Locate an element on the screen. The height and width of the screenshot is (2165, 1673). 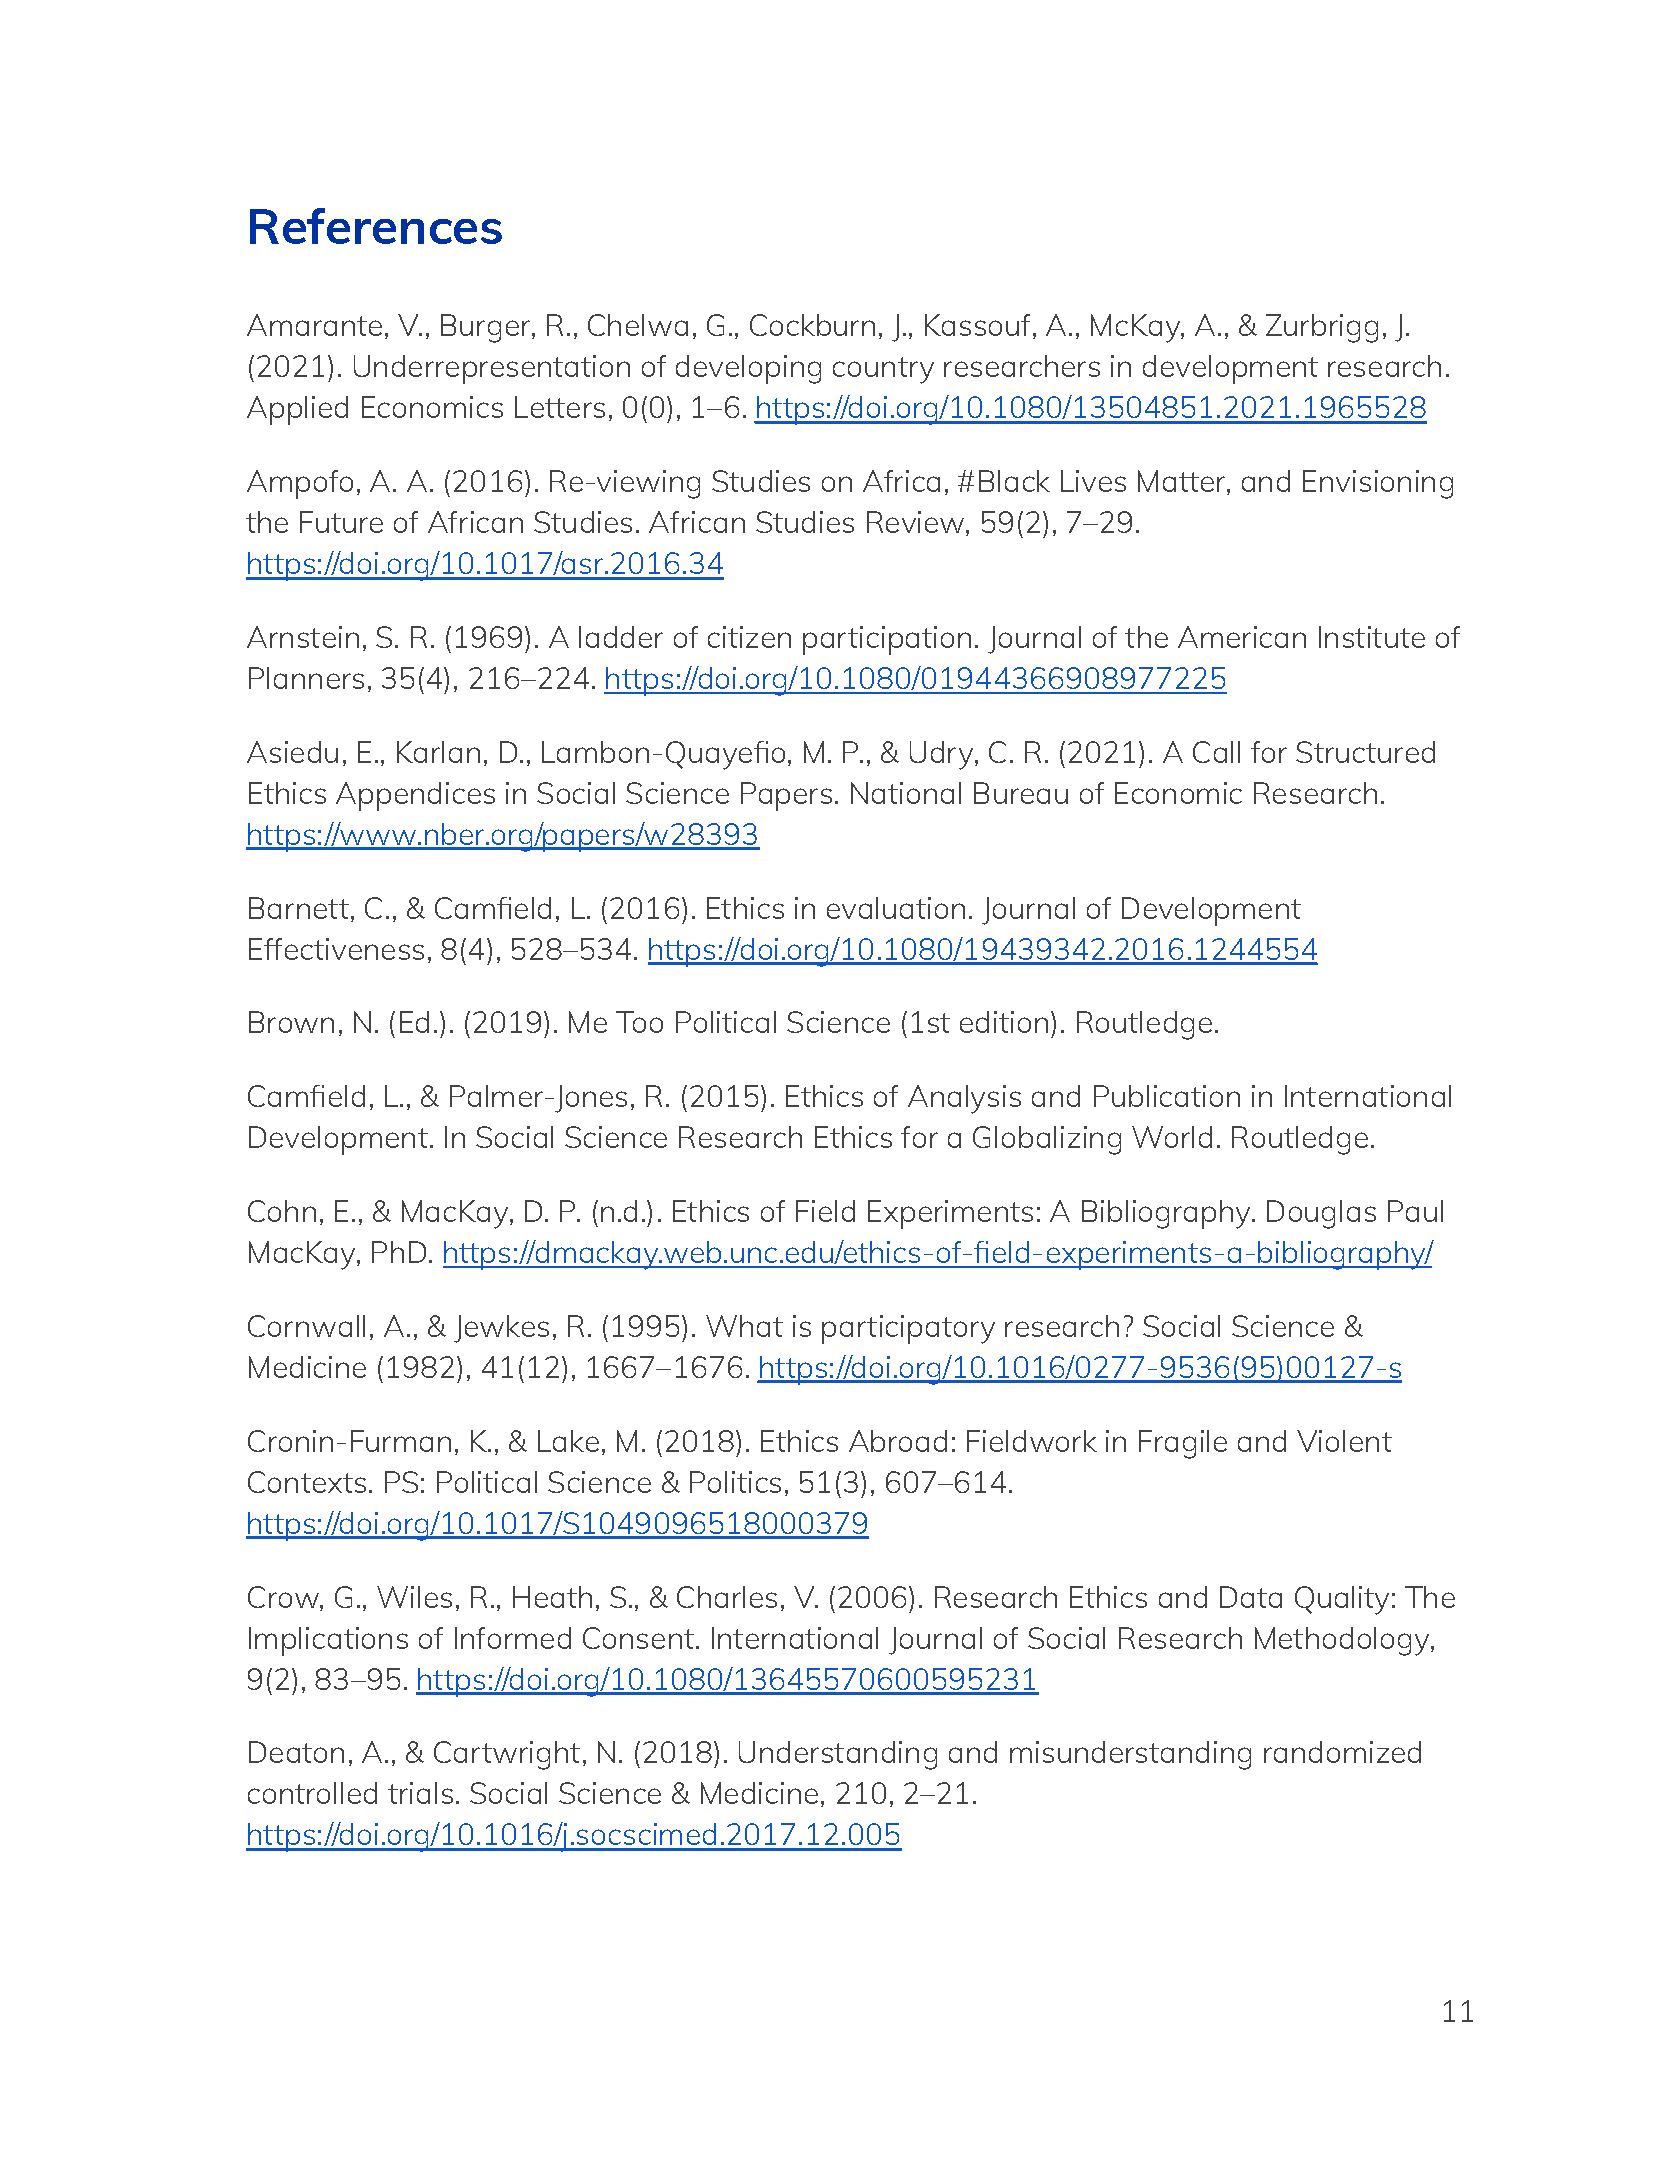
Violent is located at coordinates (1344, 1441).
